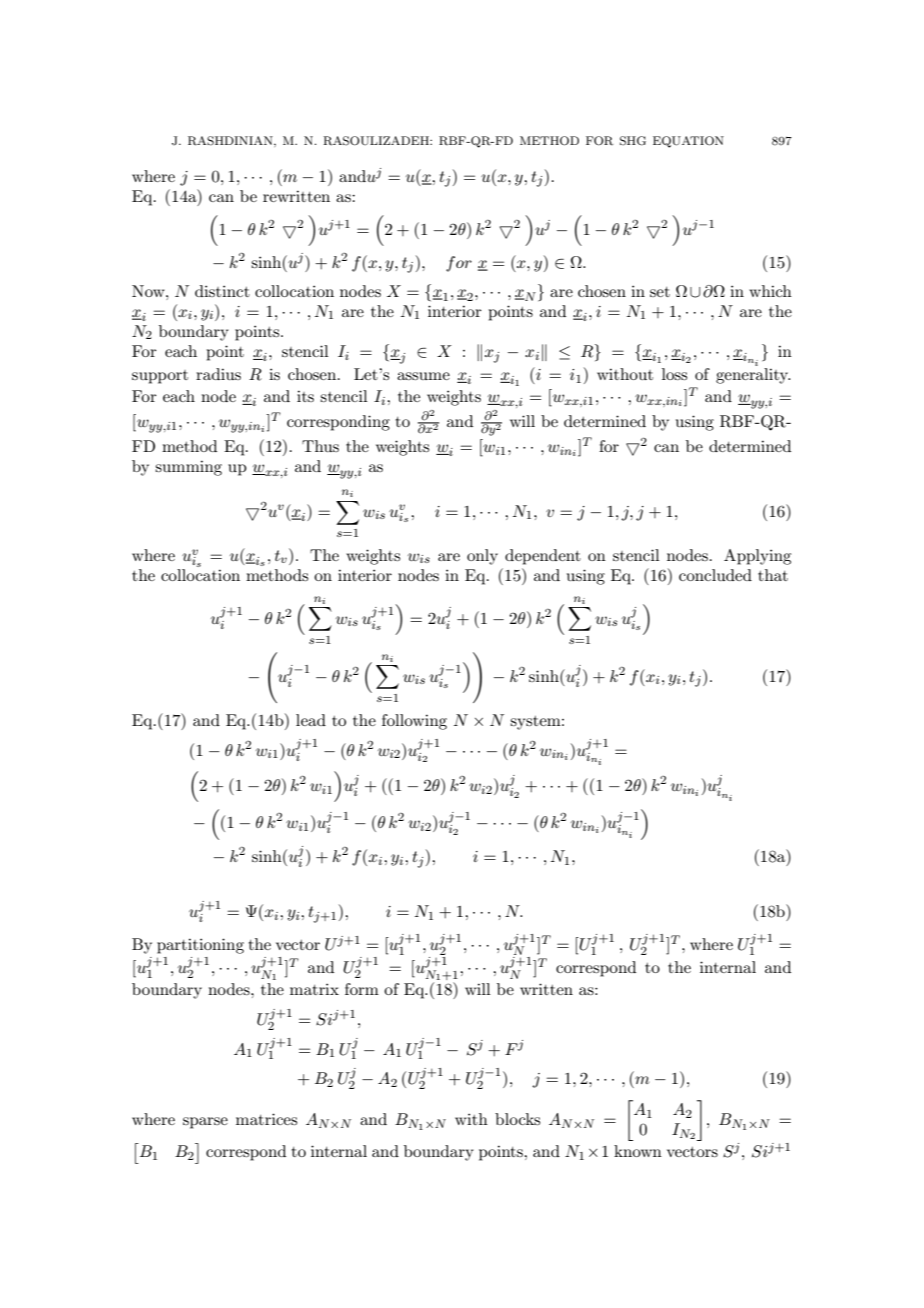 Image resolution: width=924 pixels, height=1308 pixels. Describe the element at coordinates (205, 1123) in the screenshot. I see `sparse` at that location.
